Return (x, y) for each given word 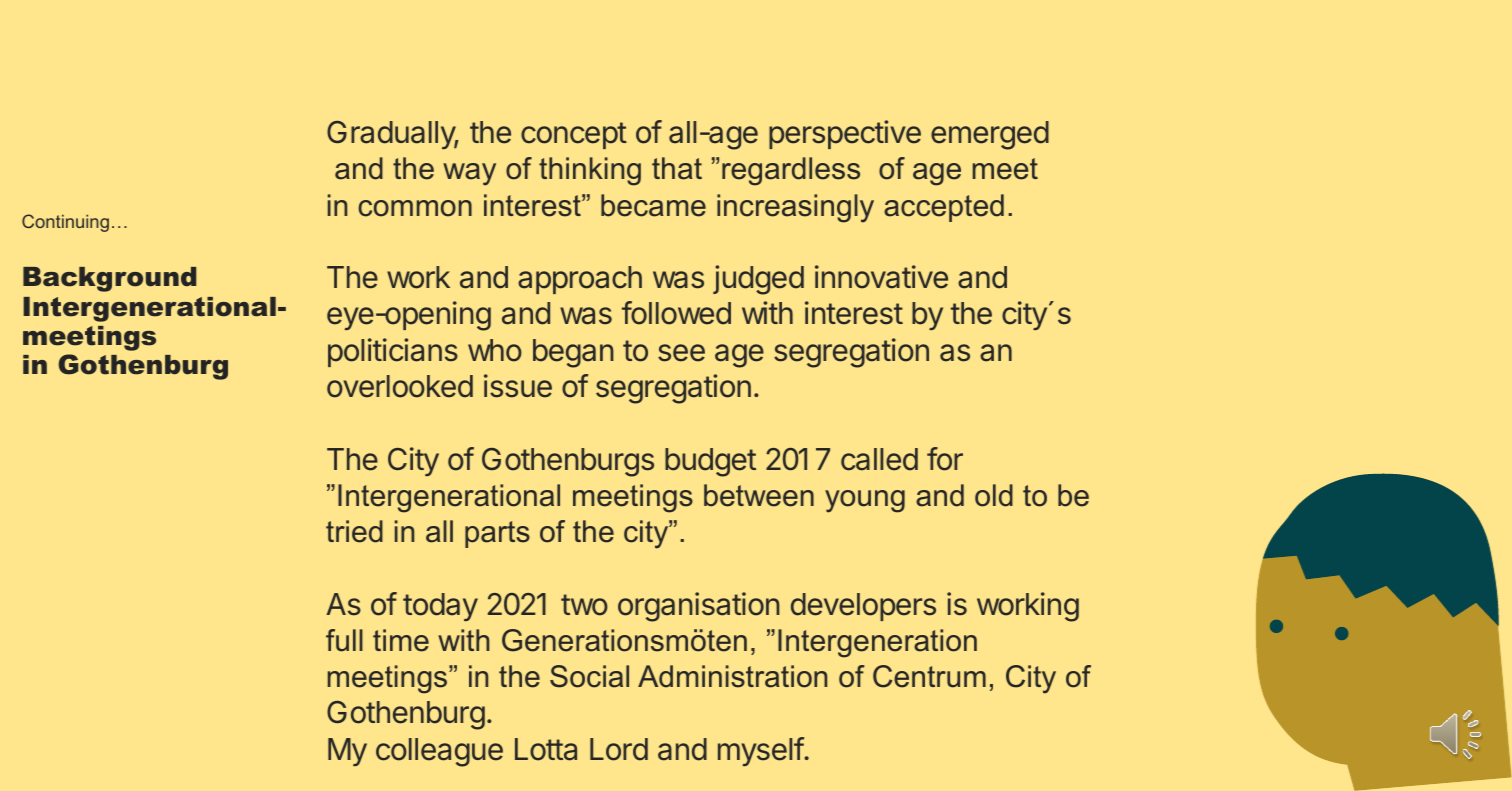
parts (497, 534)
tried (354, 531)
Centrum (929, 676)
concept (574, 135)
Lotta (546, 749)
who (495, 350)
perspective (845, 134)
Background (109, 279)
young (865, 501)
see (681, 353)
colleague (439, 752)
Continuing (65, 223)
